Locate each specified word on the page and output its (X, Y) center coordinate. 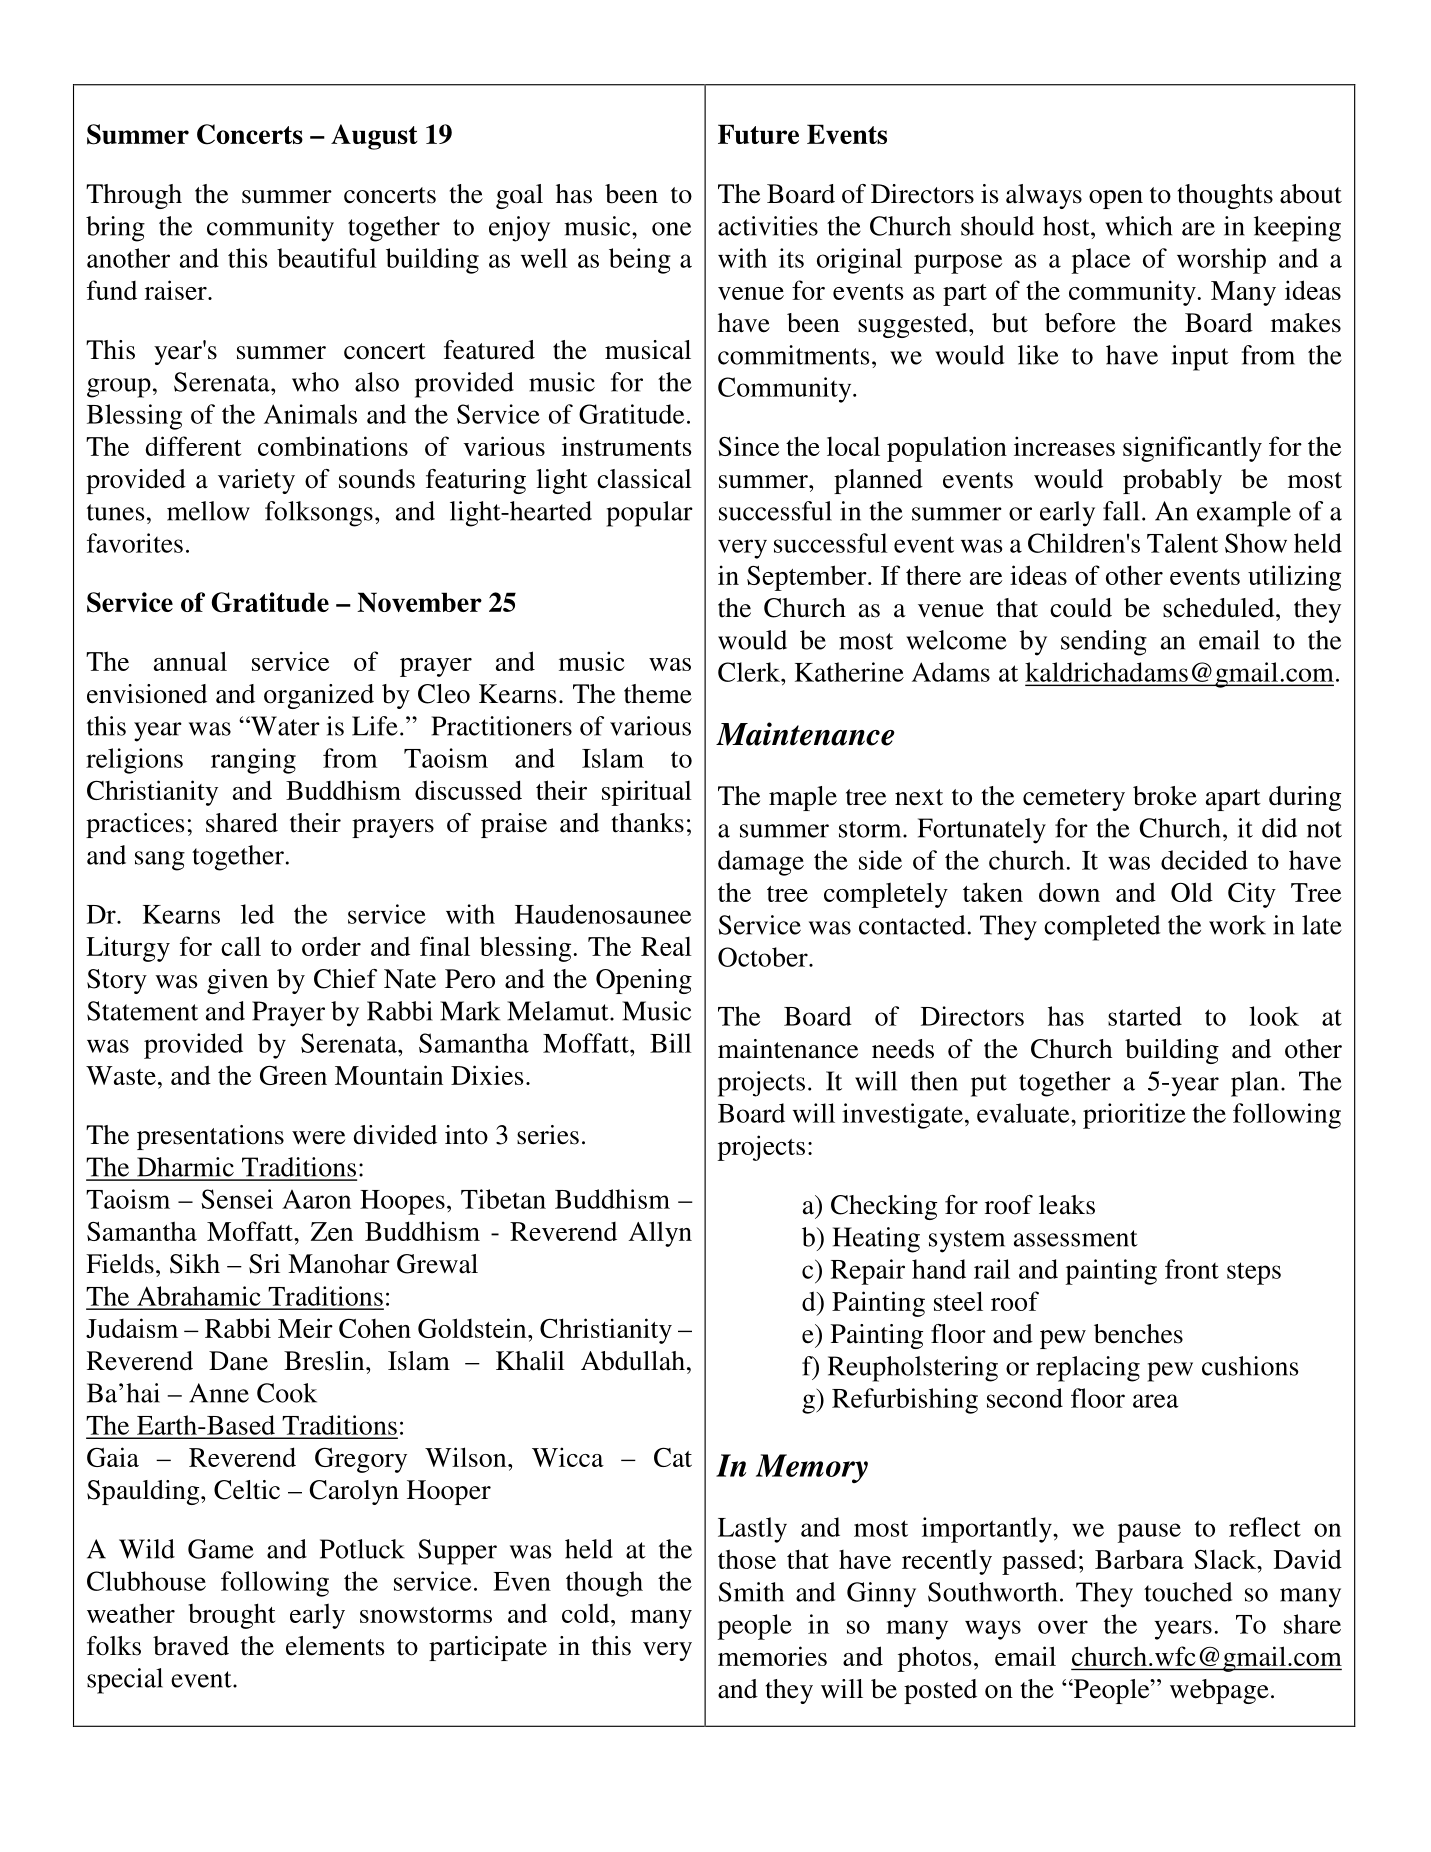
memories (772, 1656)
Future (758, 134)
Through (134, 196)
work (1237, 925)
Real (666, 946)
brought (232, 1616)
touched (1188, 1592)
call (241, 946)
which (1138, 226)
